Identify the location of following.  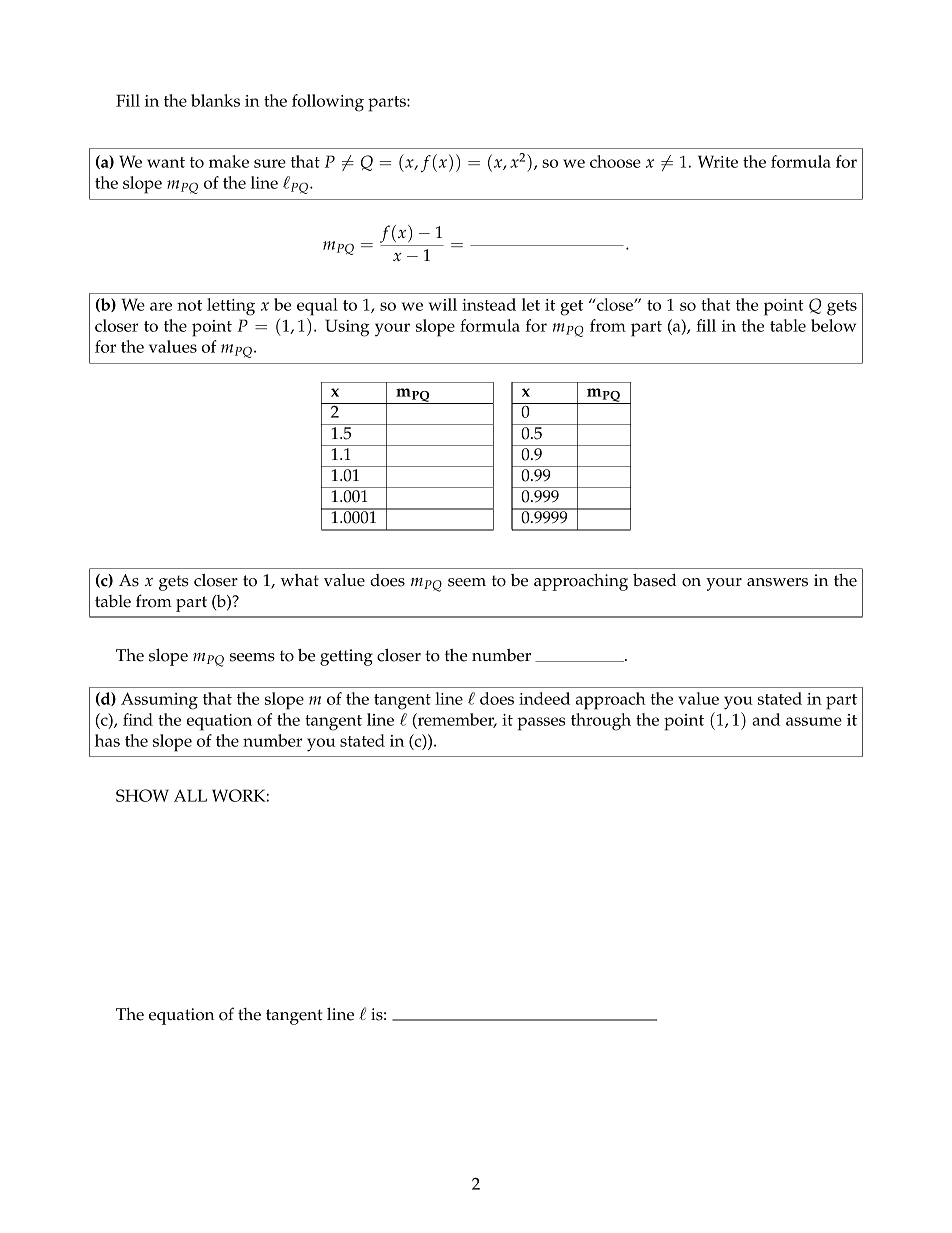
(328, 103).
